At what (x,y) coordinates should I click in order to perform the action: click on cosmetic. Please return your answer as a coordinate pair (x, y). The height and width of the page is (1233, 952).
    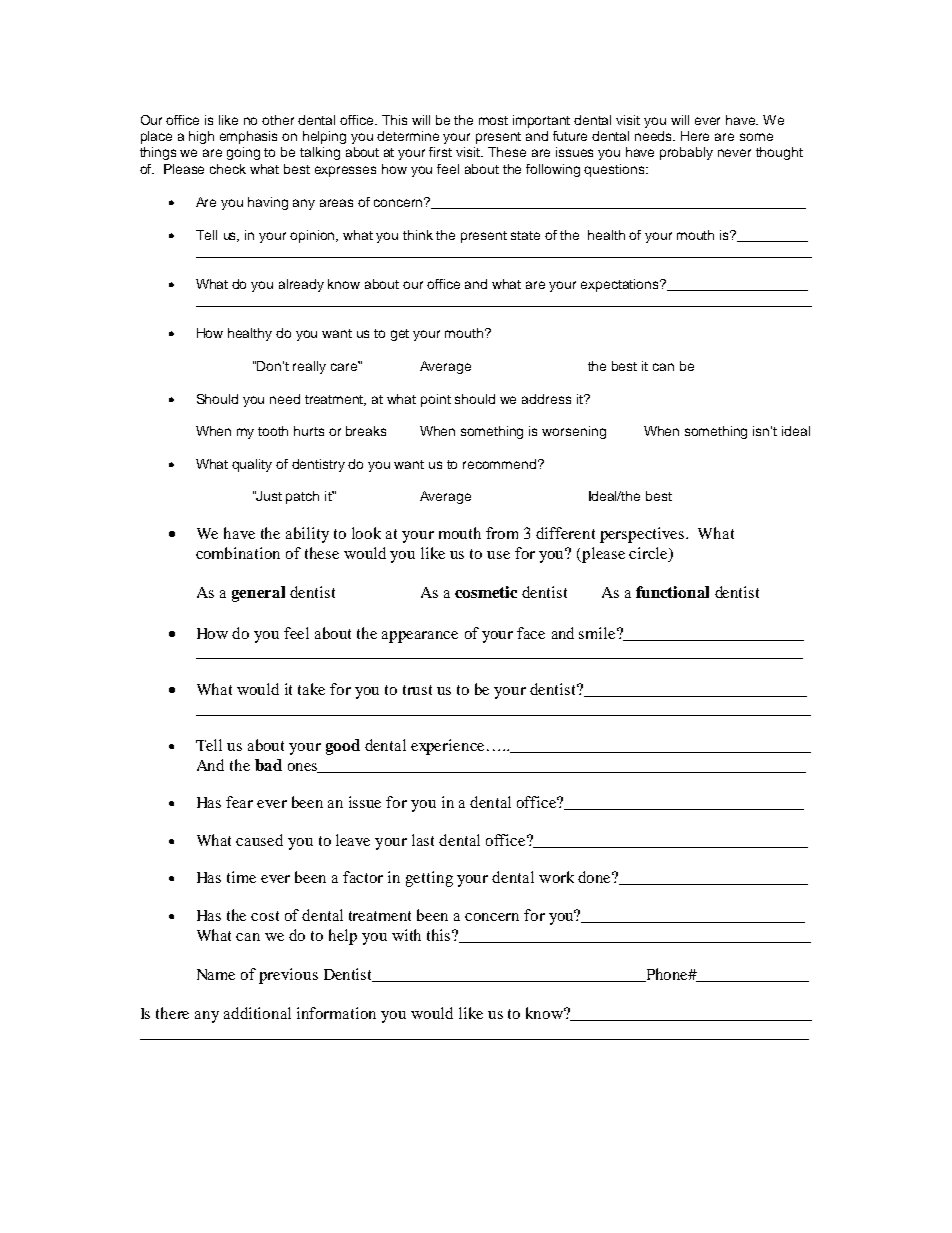
    Looking at the image, I should click on (486, 592).
